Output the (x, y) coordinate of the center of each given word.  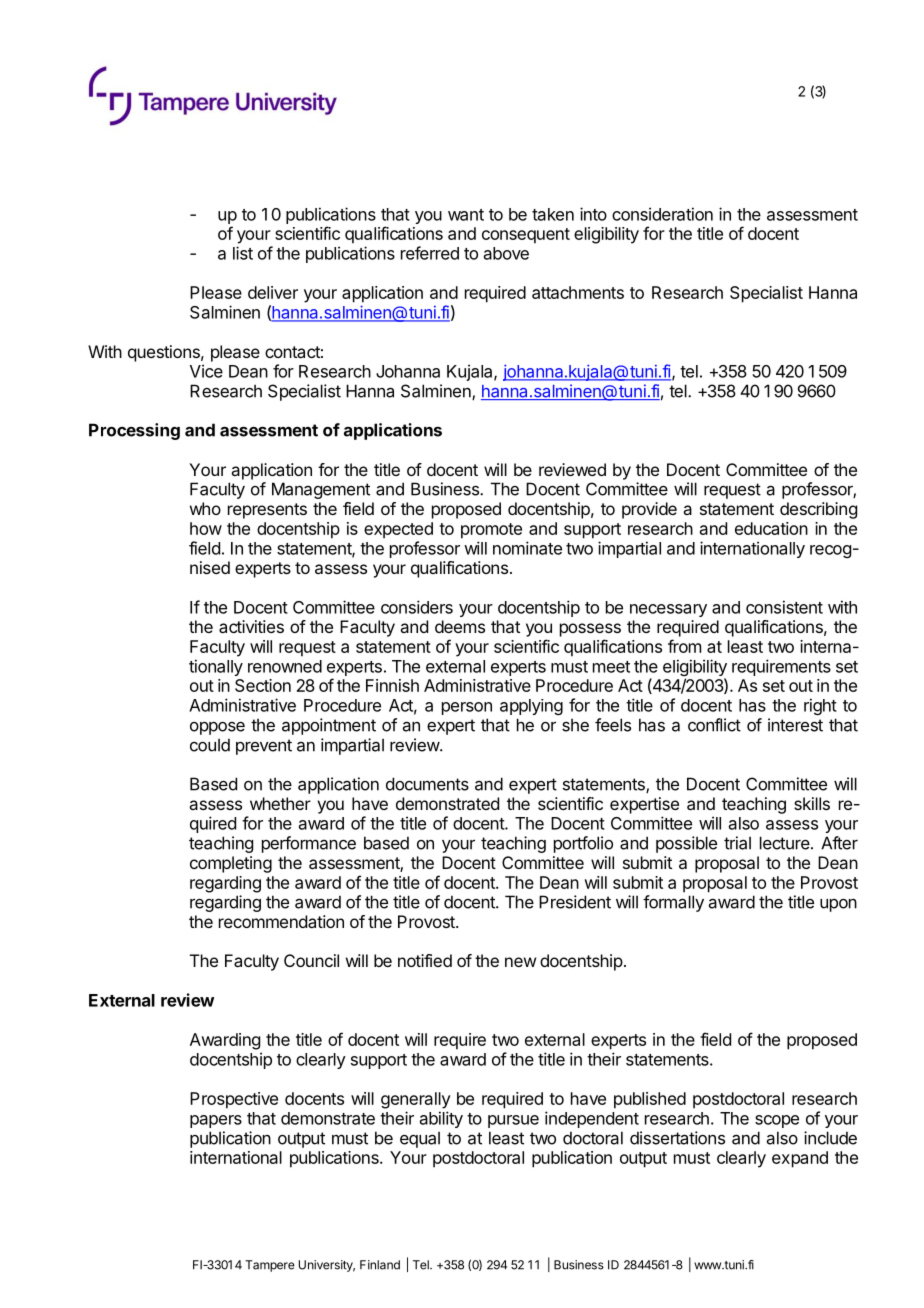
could (210, 745)
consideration (662, 214)
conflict (714, 725)
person (467, 708)
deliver (273, 292)
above (506, 253)
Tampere (270, 1266)
